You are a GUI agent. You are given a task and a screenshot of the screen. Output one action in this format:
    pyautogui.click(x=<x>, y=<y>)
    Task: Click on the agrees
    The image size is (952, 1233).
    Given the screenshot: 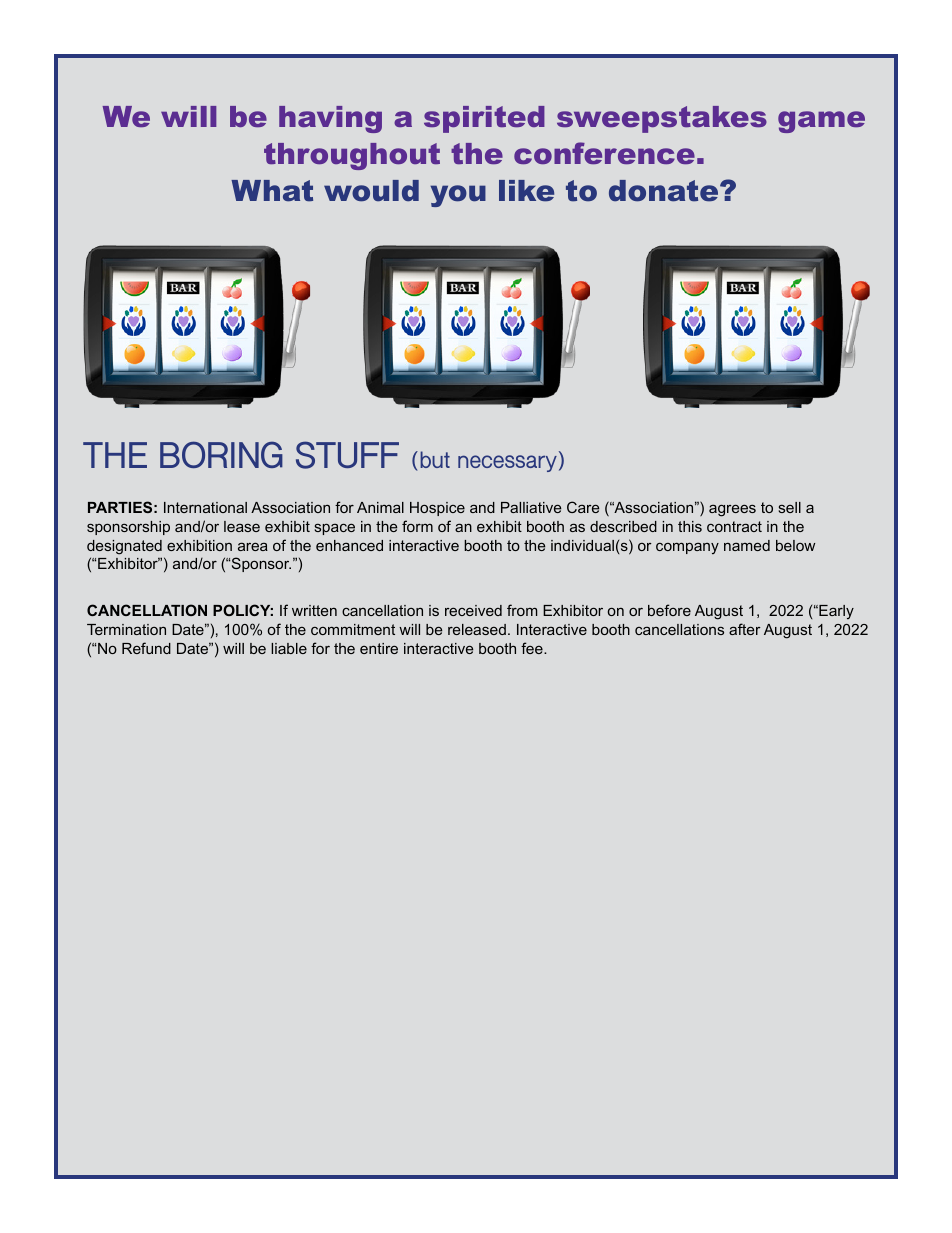 What is the action you would take?
    pyautogui.click(x=732, y=510)
